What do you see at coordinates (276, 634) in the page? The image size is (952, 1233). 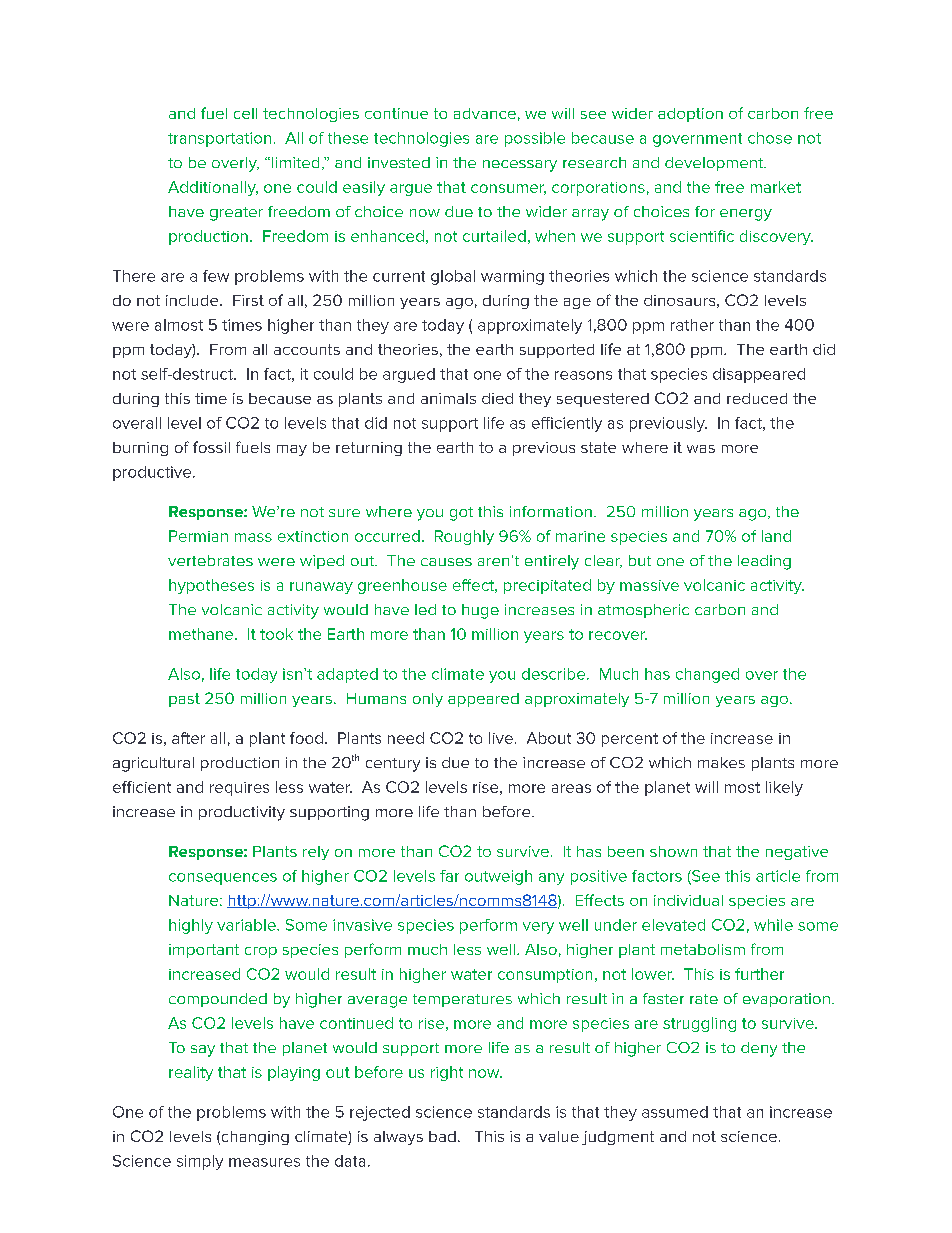 I see `took` at bounding box center [276, 634].
